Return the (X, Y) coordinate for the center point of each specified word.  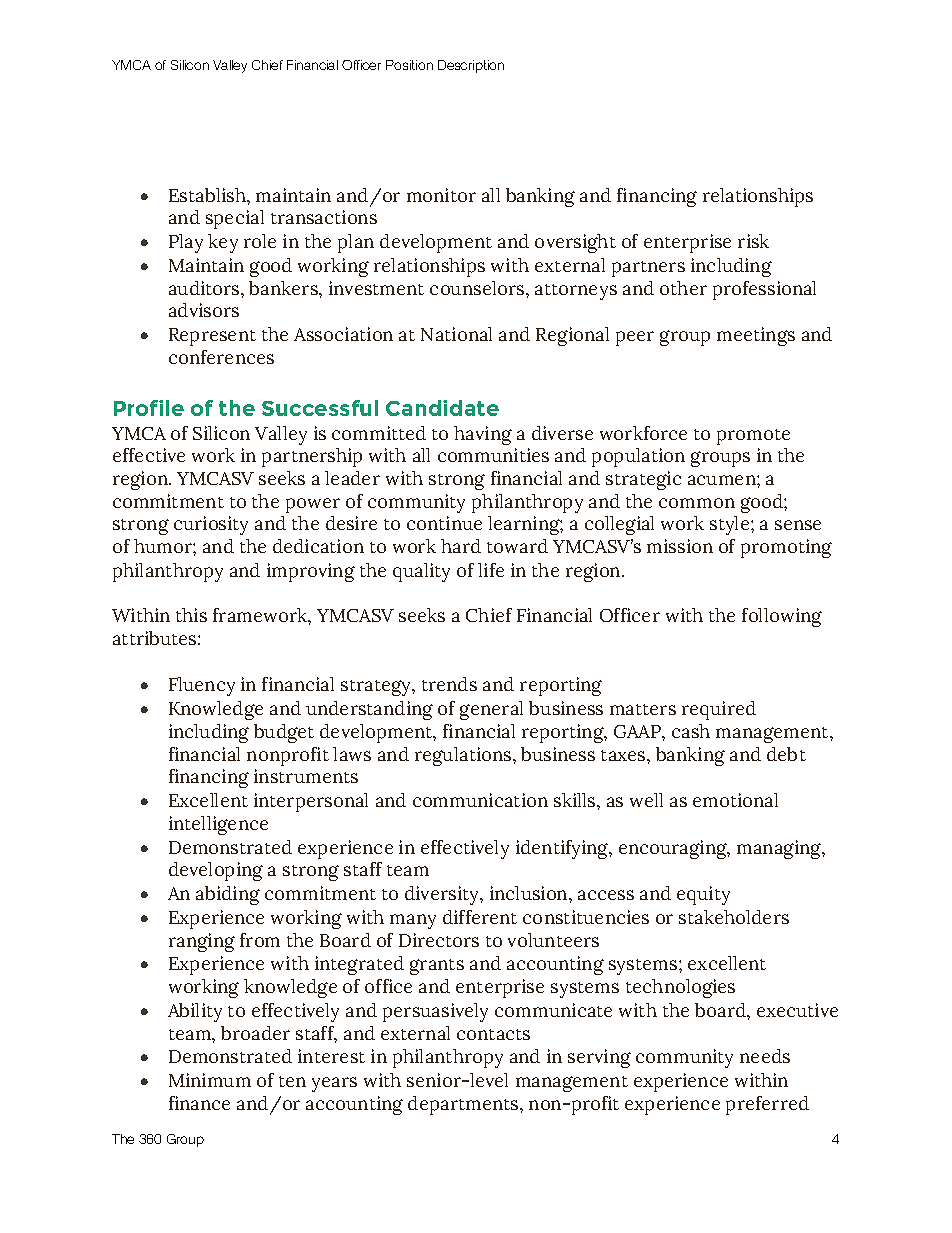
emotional (735, 800)
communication (480, 800)
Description (471, 66)
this (191, 615)
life (491, 570)
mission (680, 546)
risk (753, 241)
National (456, 334)
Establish (208, 195)
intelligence (218, 825)
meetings (756, 336)
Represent (212, 337)
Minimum (210, 1080)
